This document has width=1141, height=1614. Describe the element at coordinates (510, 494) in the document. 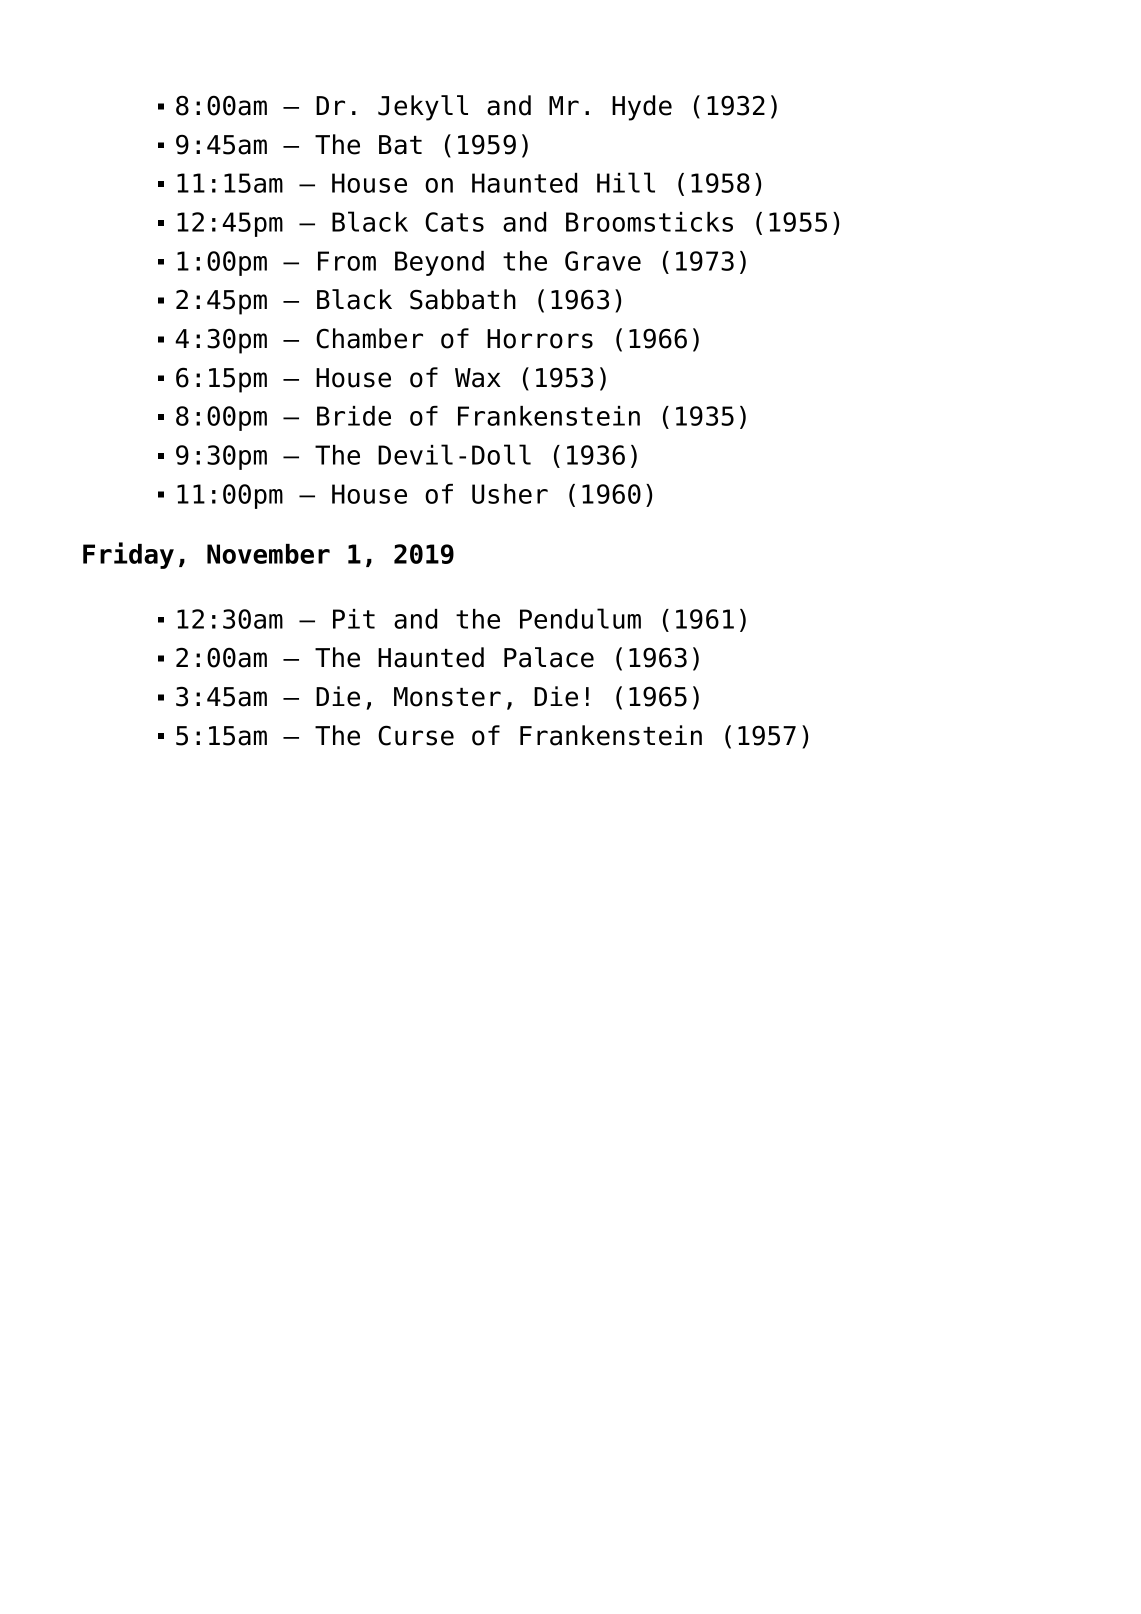

I see `Usher` at that location.
